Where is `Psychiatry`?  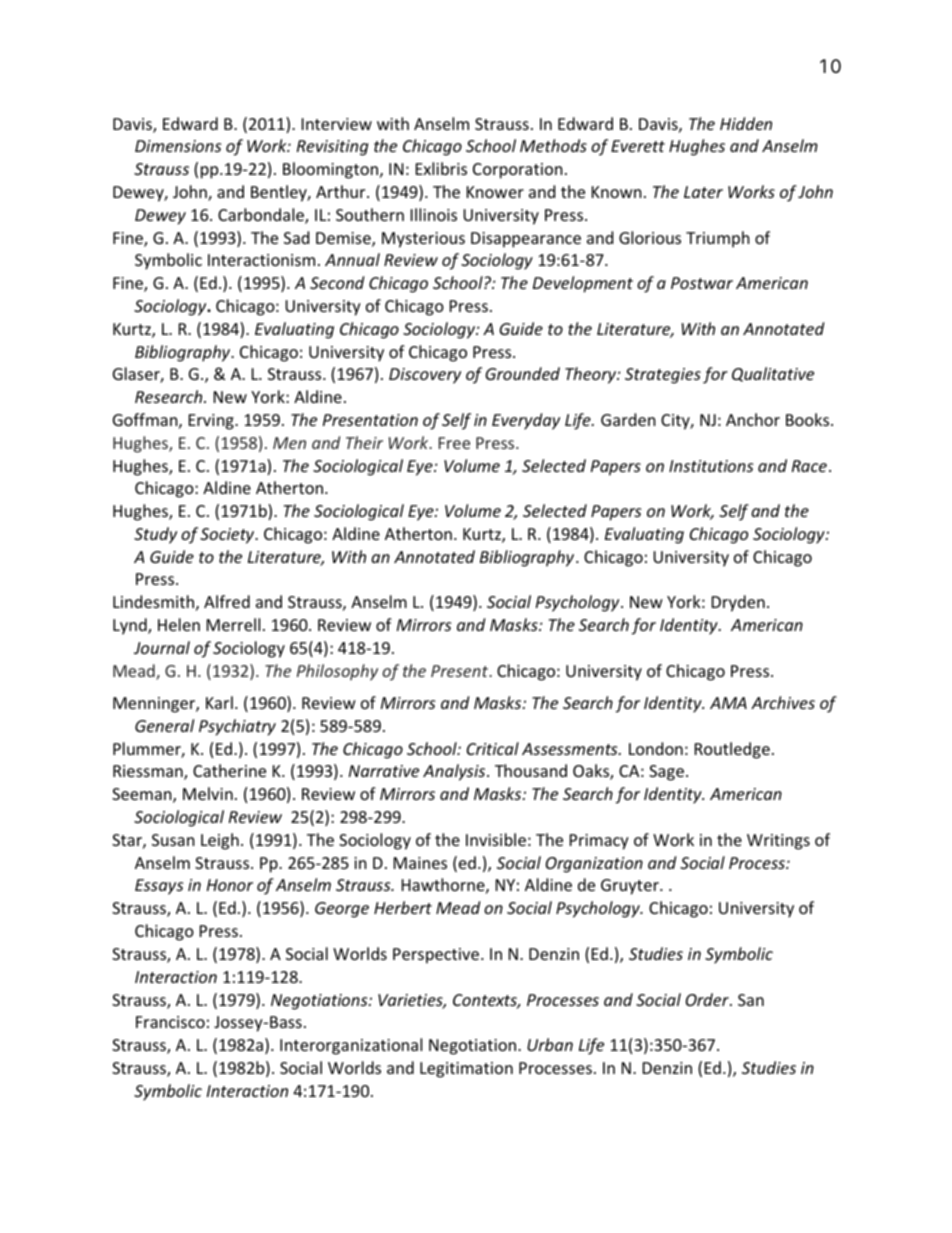
Psychiatry is located at coordinates (237, 727).
